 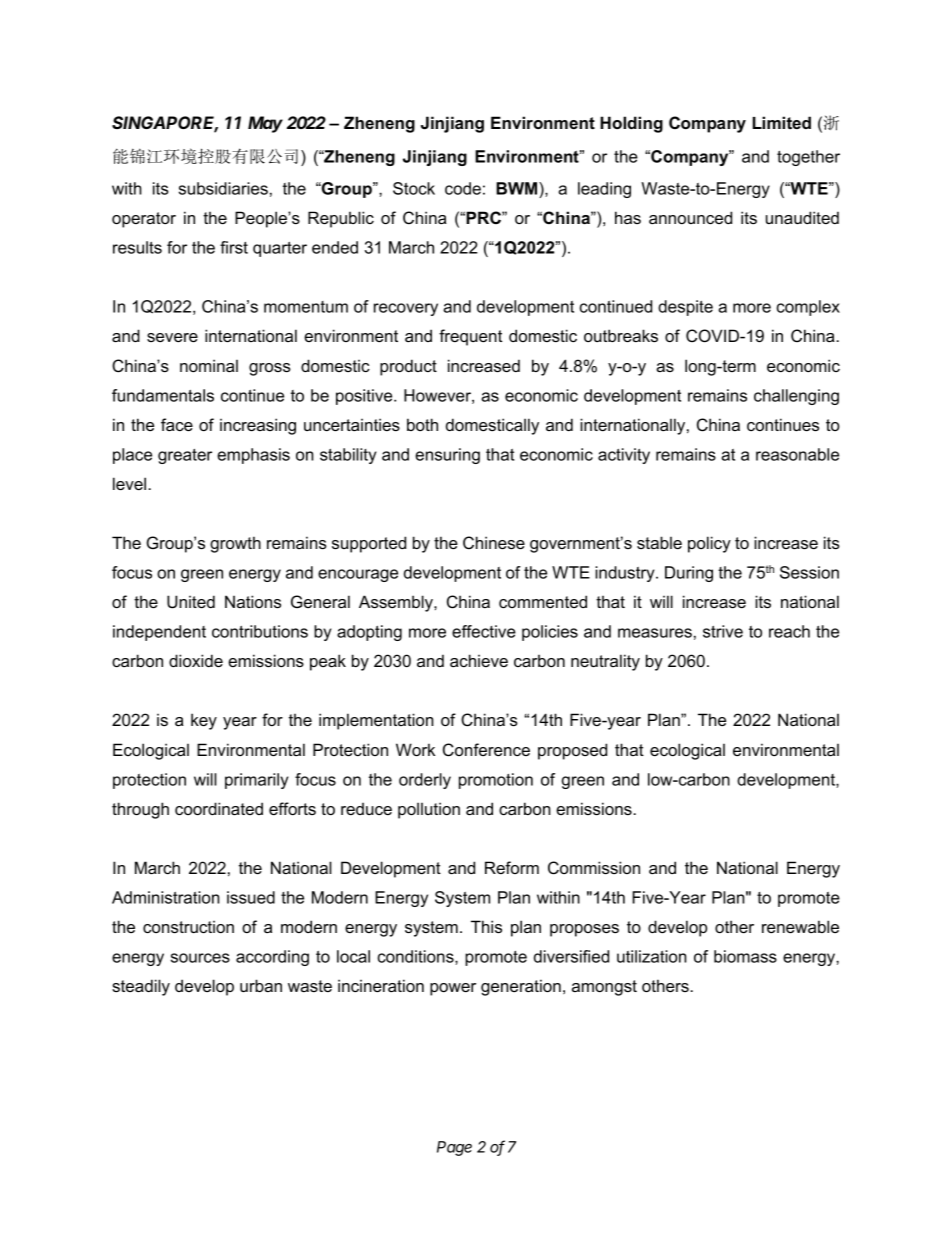 I want to click on strive, so click(x=723, y=631).
